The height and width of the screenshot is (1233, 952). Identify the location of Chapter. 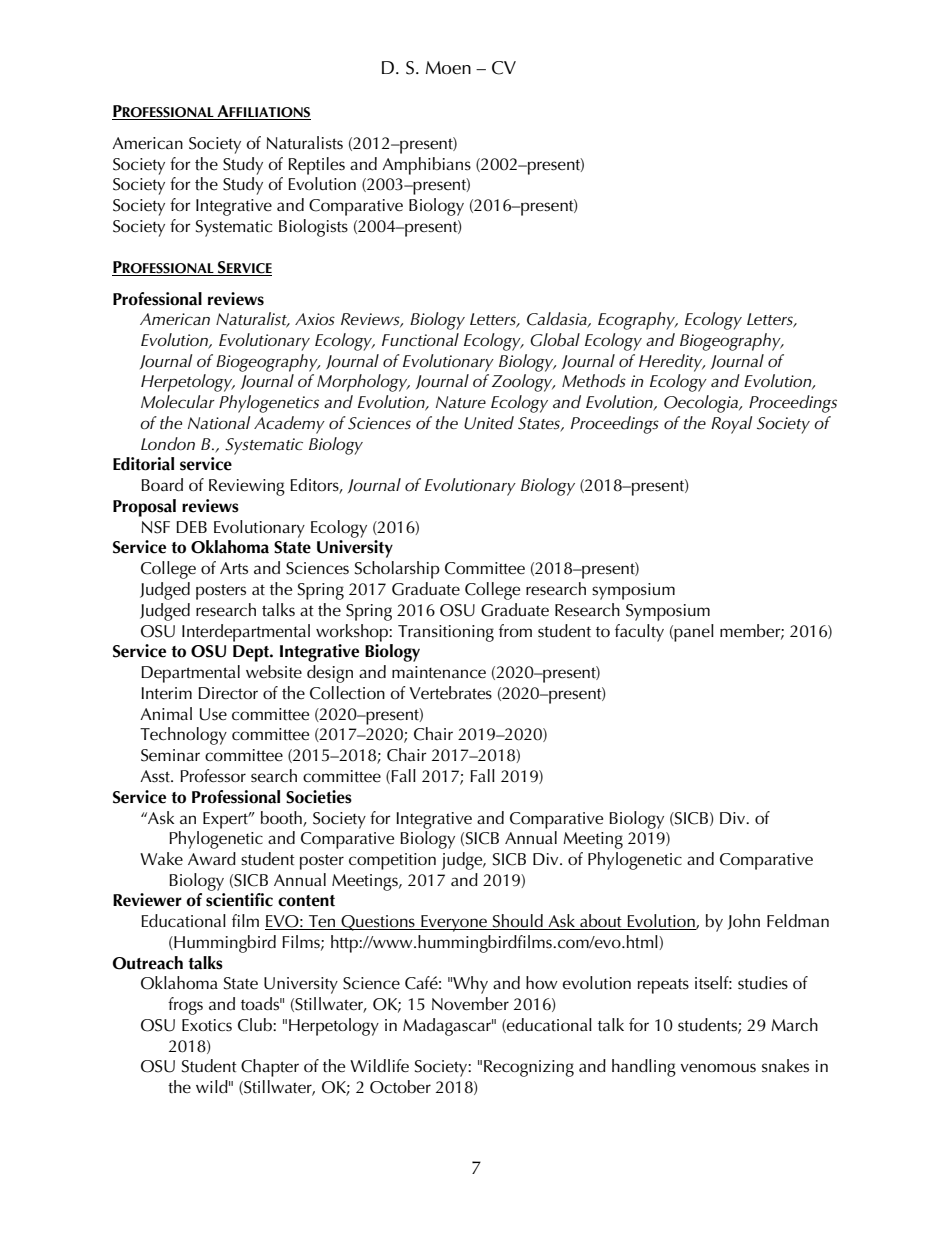
(270, 1068).
